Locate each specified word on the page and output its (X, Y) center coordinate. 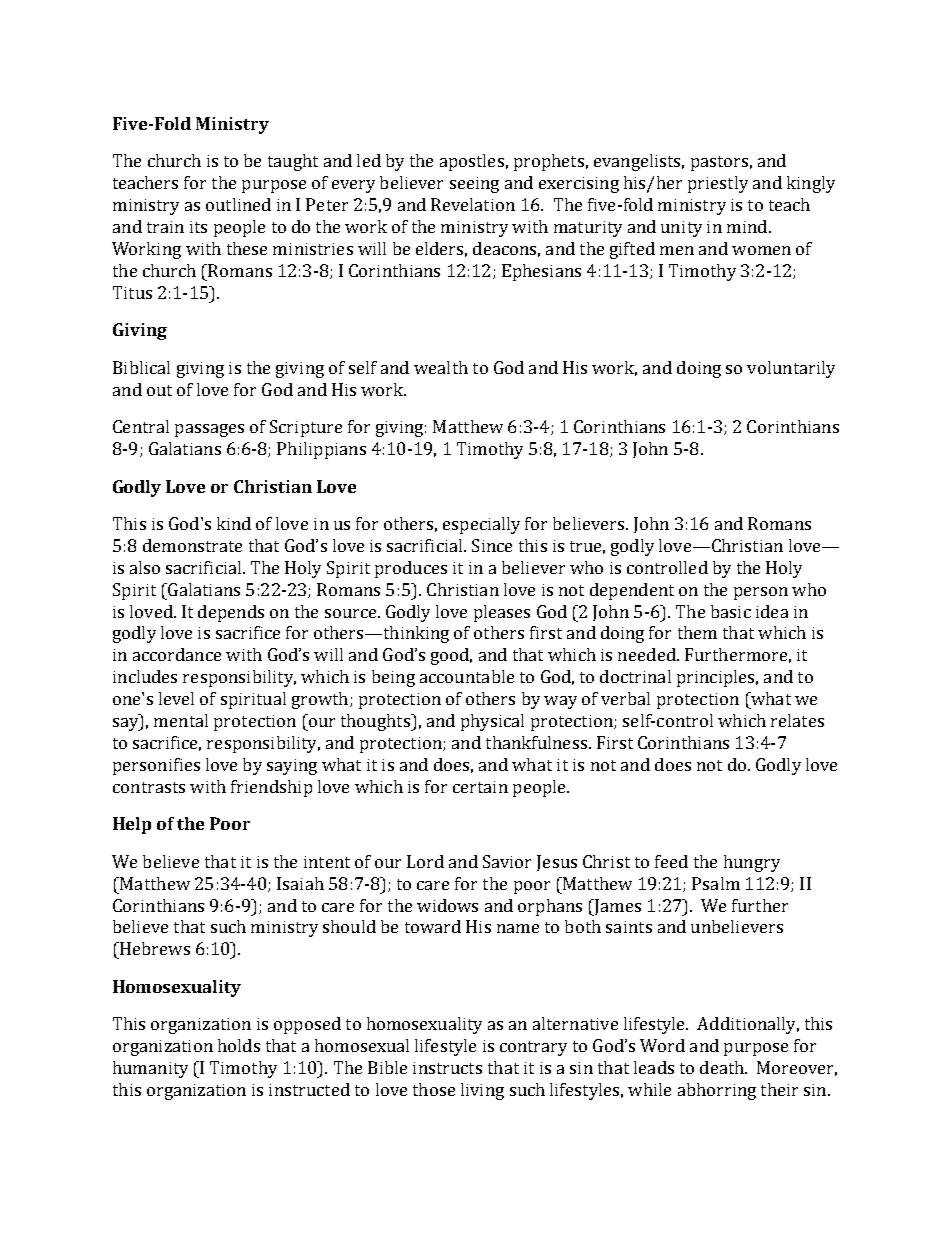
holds (239, 1045)
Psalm (716, 883)
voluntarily (791, 369)
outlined (238, 204)
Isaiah (300, 883)
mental (181, 720)
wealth (441, 367)
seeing (474, 185)
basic (731, 611)
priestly (718, 184)
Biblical (141, 367)
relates (797, 720)
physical (492, 722)
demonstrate (192, 545)
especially (481, 525)
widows (447, 905)
